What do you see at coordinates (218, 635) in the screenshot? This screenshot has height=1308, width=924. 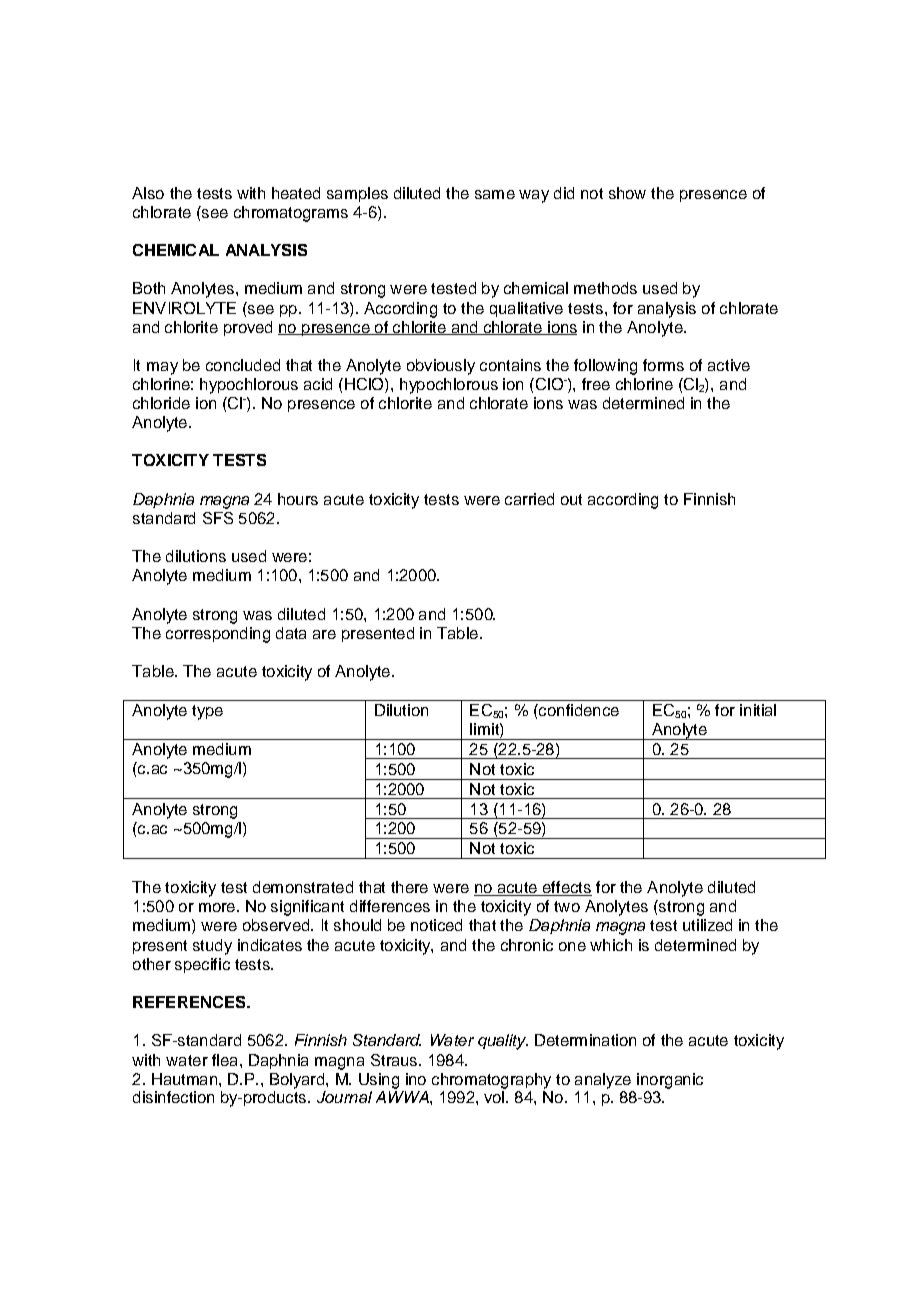 I see `corresponding` at bounding box center [218, 635].
